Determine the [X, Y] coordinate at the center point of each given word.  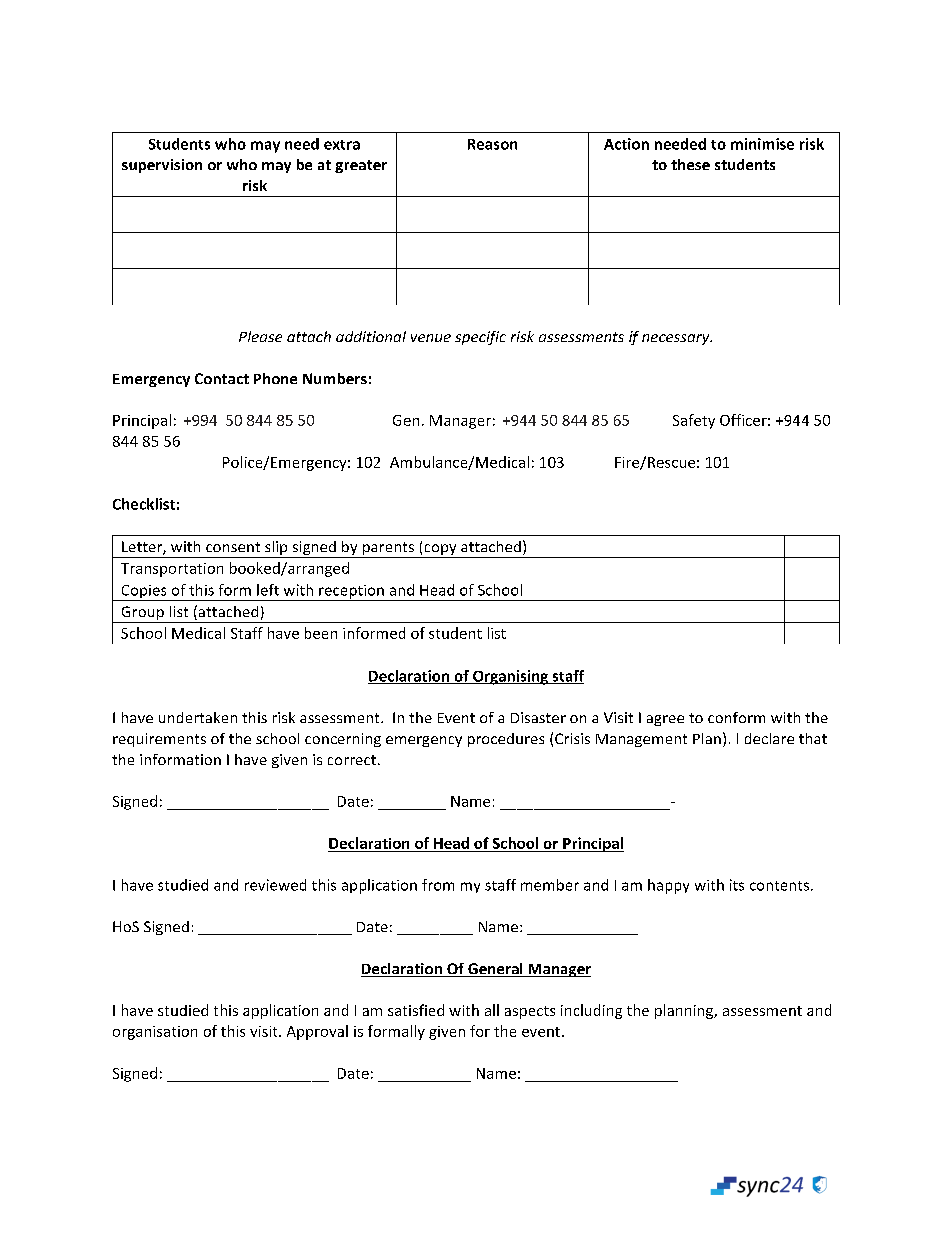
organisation [155, 1033]
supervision [162, 166]
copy [440, 551]
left [268, 590]
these [690, 164]
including [591, 1011]
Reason [492, 144]
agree [665, 720]
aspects [530, 1012]
